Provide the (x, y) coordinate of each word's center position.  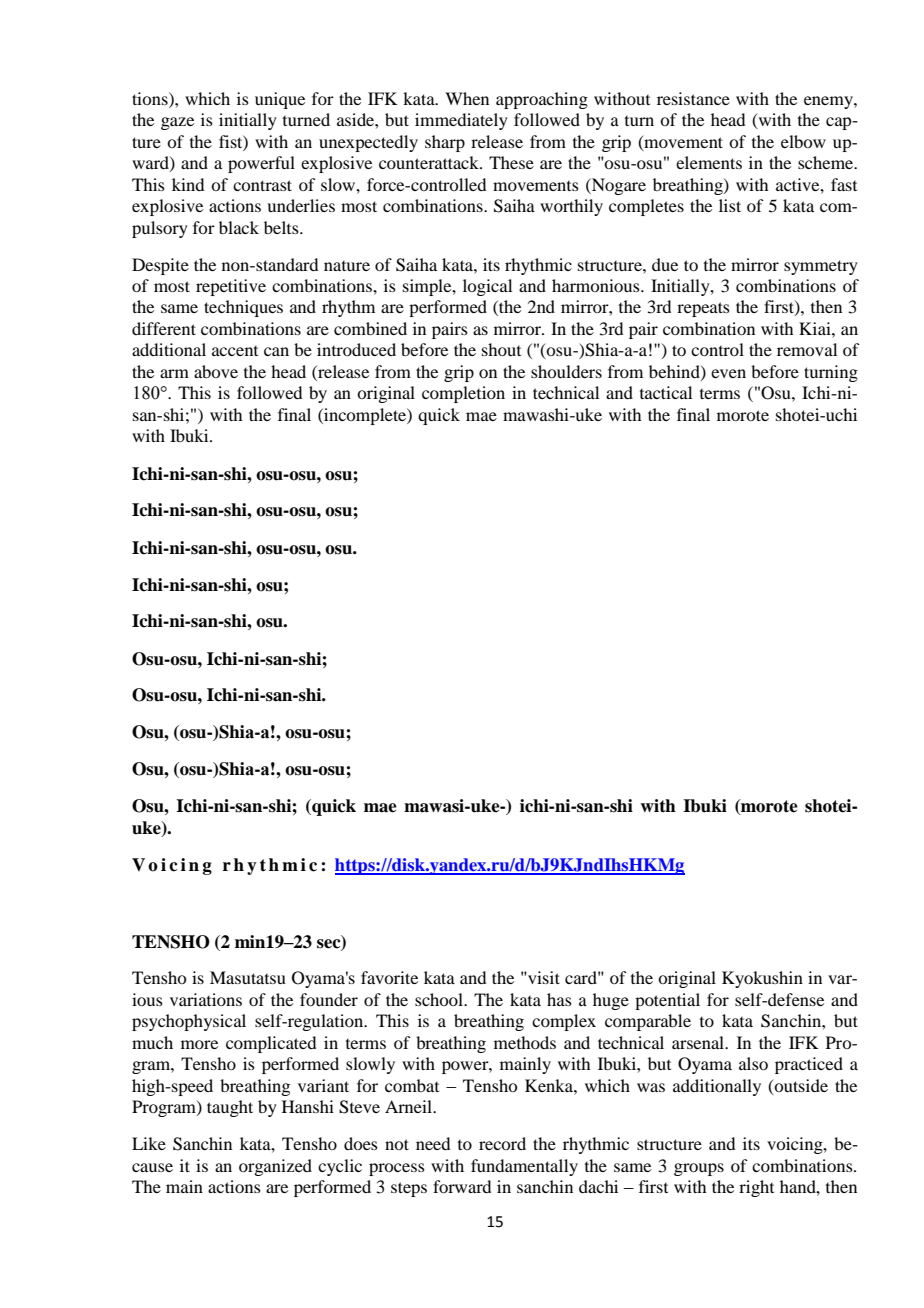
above (216, 371)
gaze (177, 123)
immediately (461, 121)
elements (709, 162)
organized (275, 1167)
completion (463, 394)
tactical (666, 392)
